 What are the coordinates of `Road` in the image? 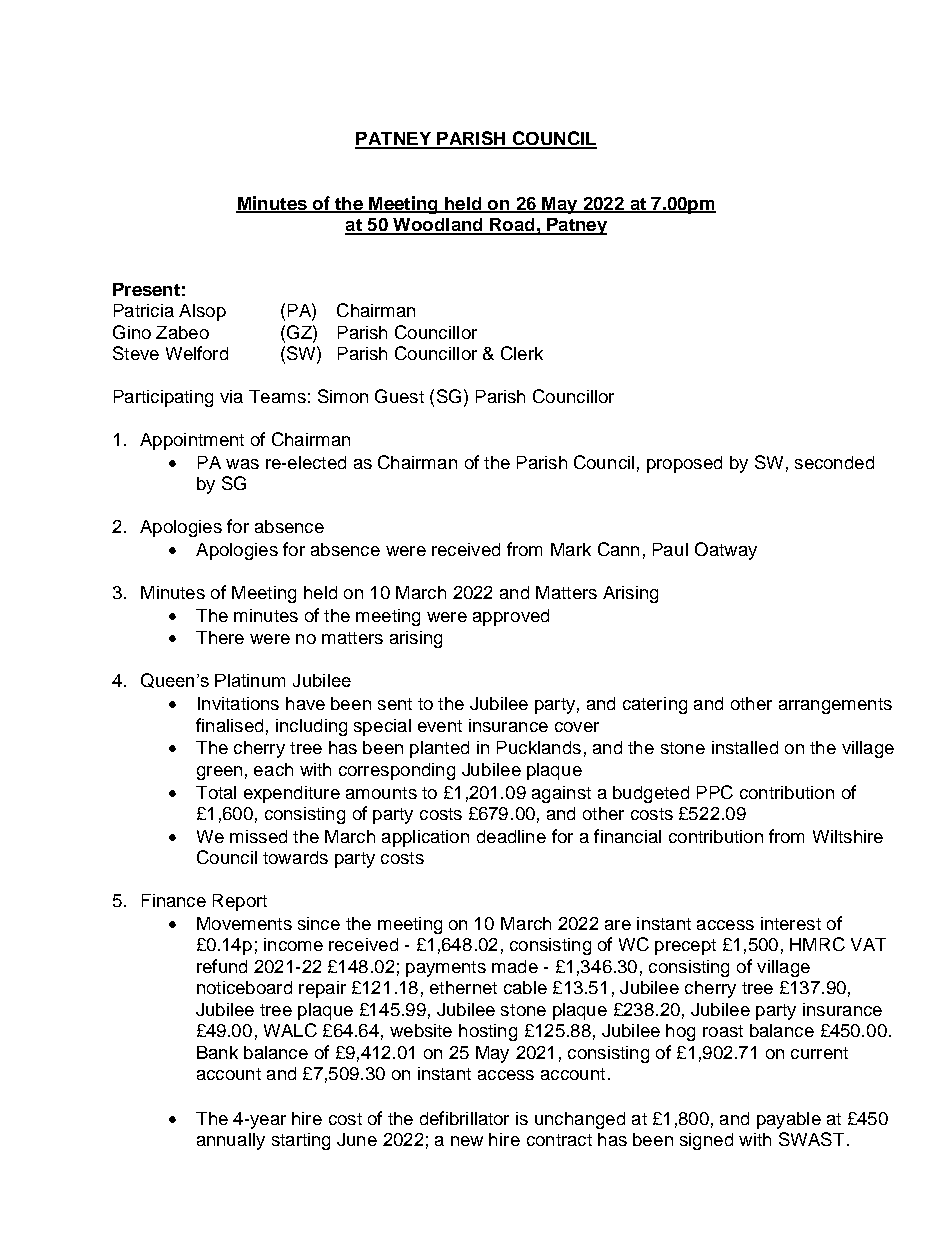 It's located at (512, 226).
